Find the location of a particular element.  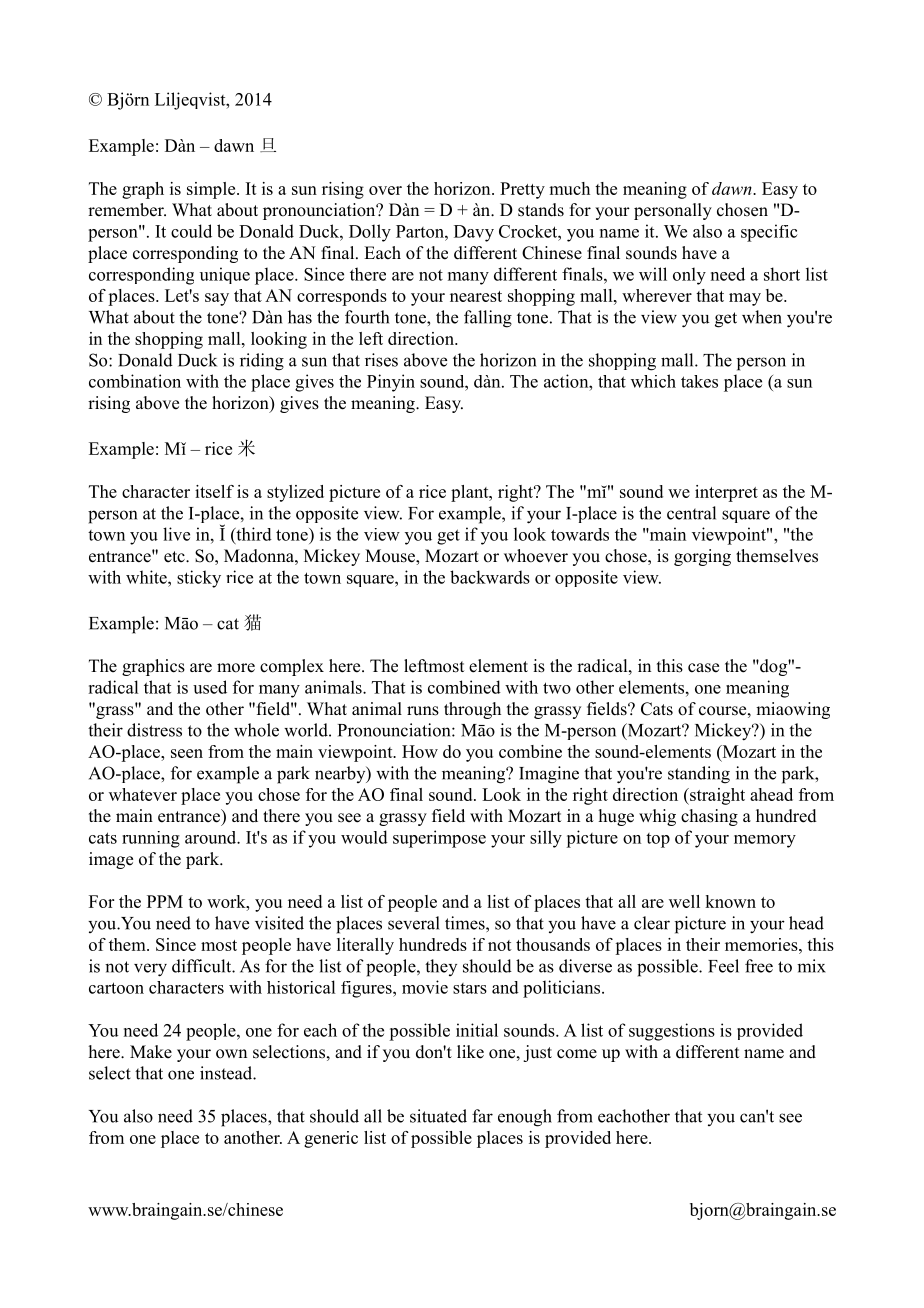

Davy is located at coordinates (474, 233).
